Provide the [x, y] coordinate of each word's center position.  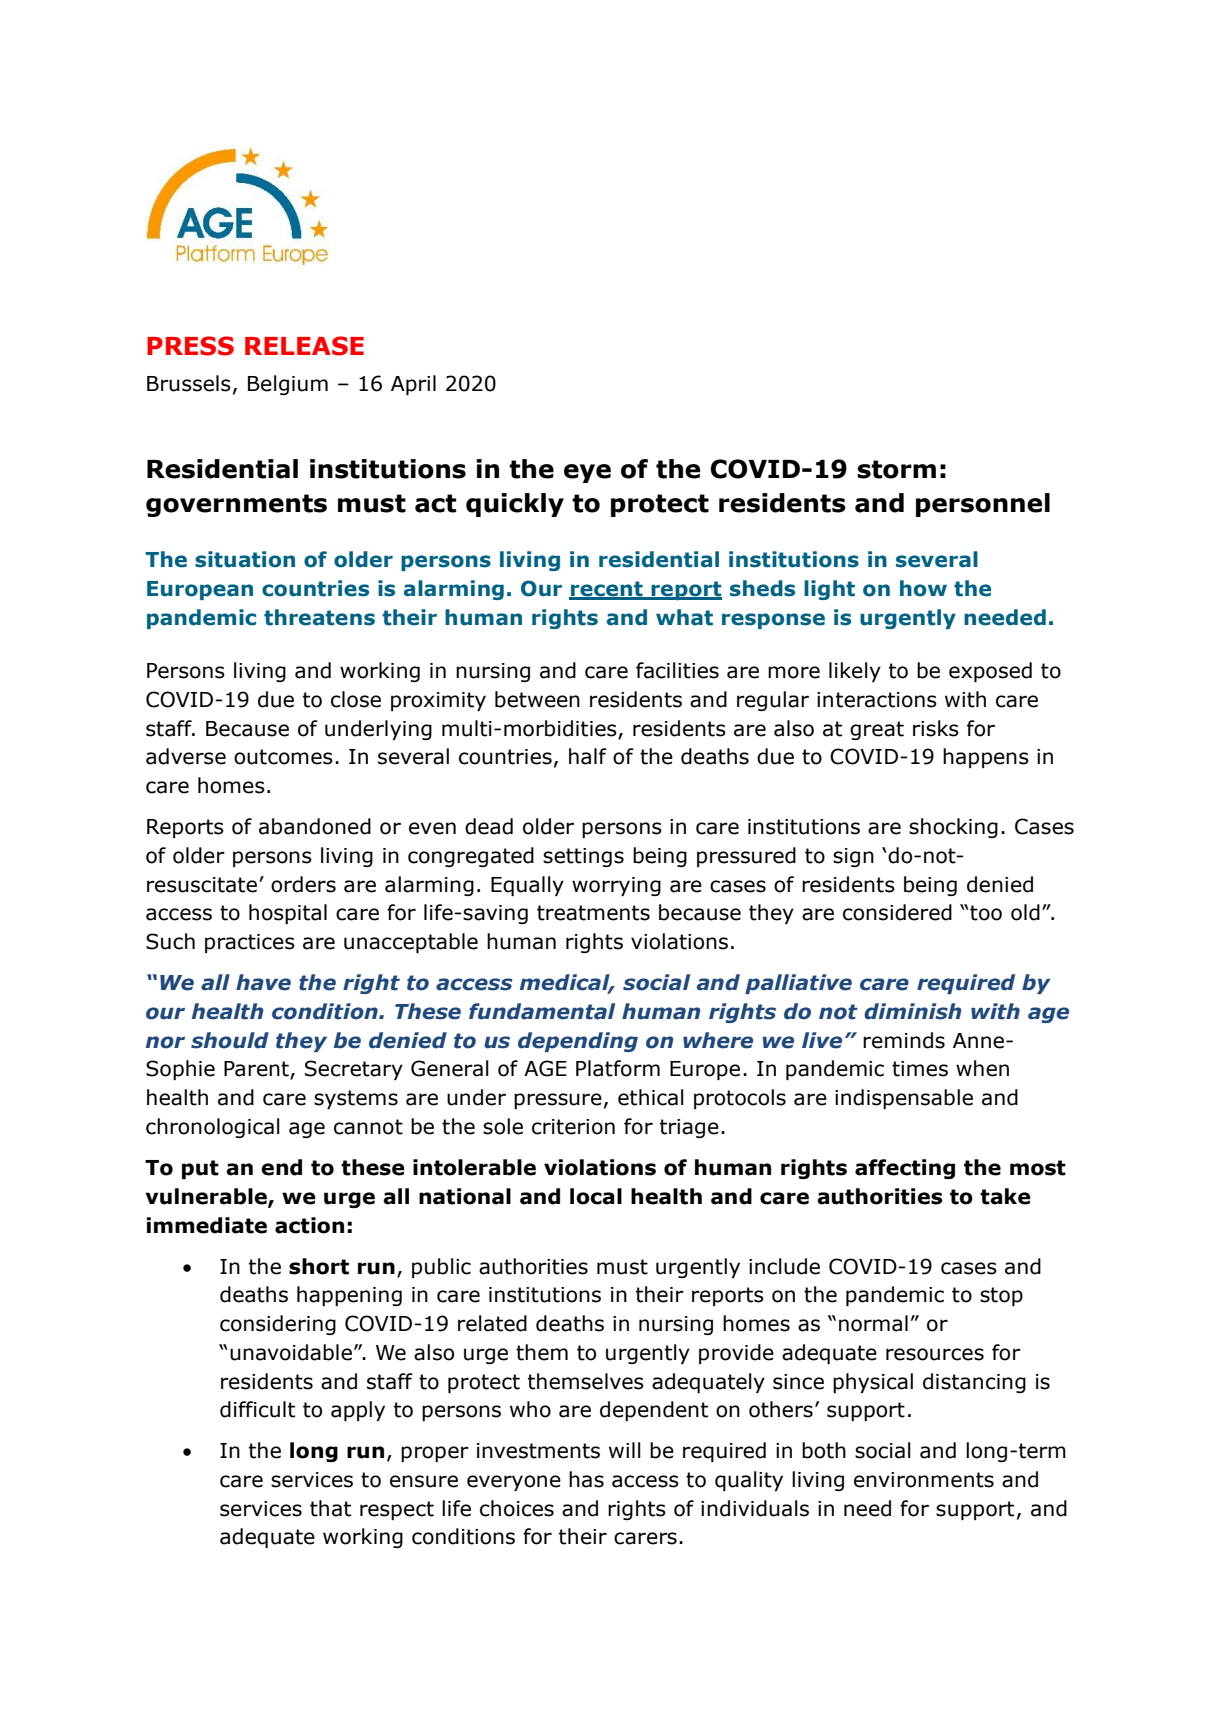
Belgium [288, 385]
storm [896, 469]
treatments [593, 913]
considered [897, 912]
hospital [288, 914]
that [330, 1508]
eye [587, 473]
